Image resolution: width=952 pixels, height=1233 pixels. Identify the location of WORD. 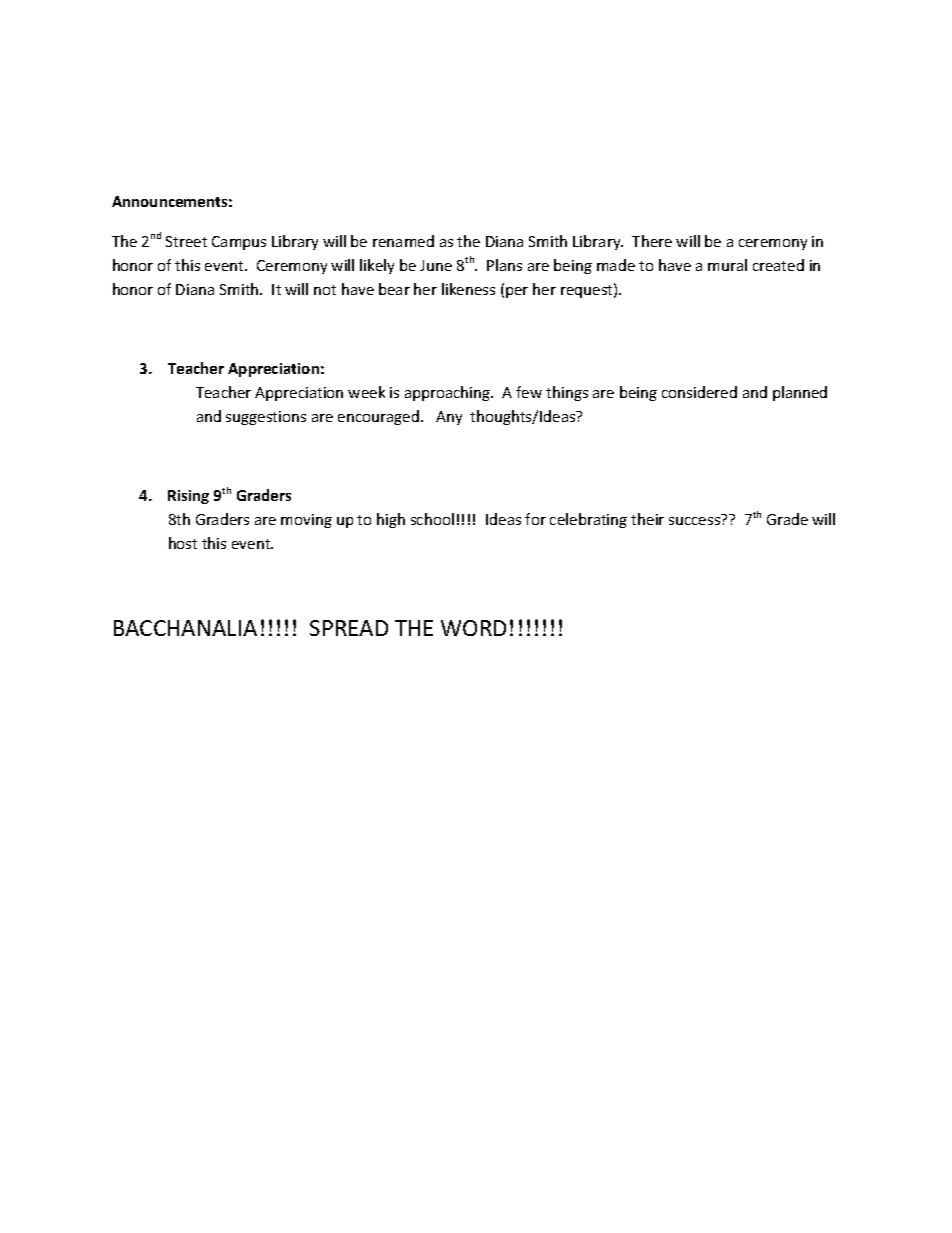
(473, 628).
